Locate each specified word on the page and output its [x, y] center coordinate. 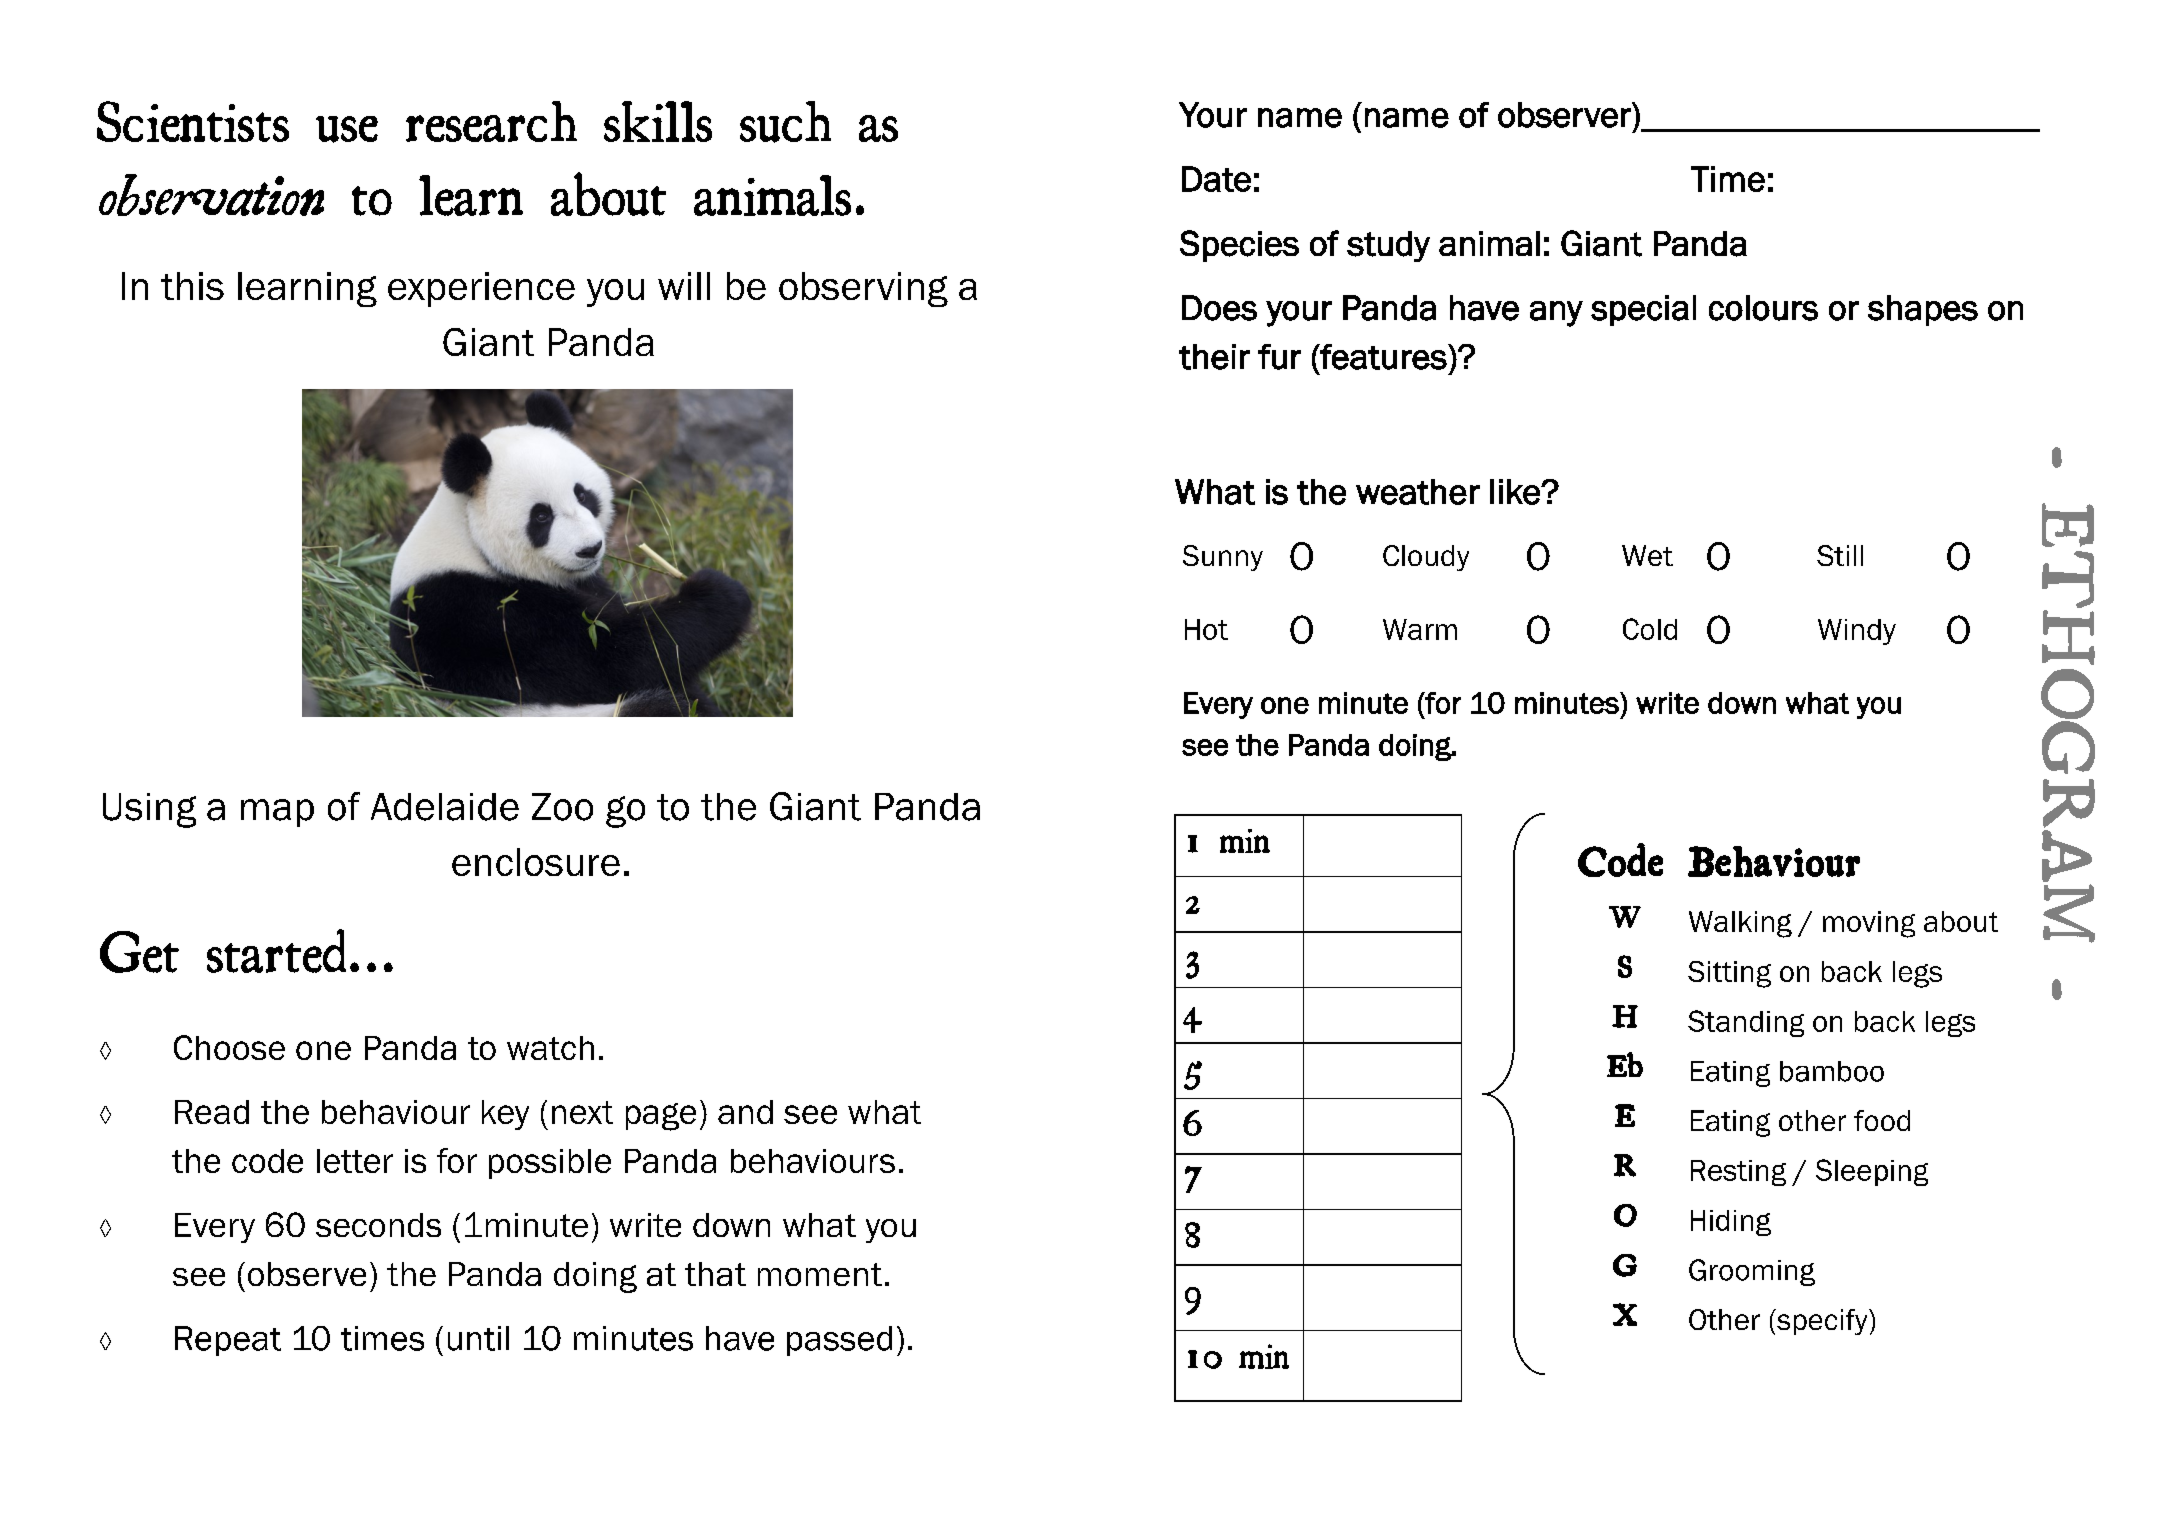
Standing [1746, 1023]
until [478, 1338]
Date [1216, 179]
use [347, 129]
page [661, 1117]
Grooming [1752, 1272]
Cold [1650, 629]
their [1214, 357]
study [1388, 246]
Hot [1206, 629]
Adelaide [445, 807]
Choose [229, 1047]
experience [481, 289]
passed [839, 1341]
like [1516, 492]
